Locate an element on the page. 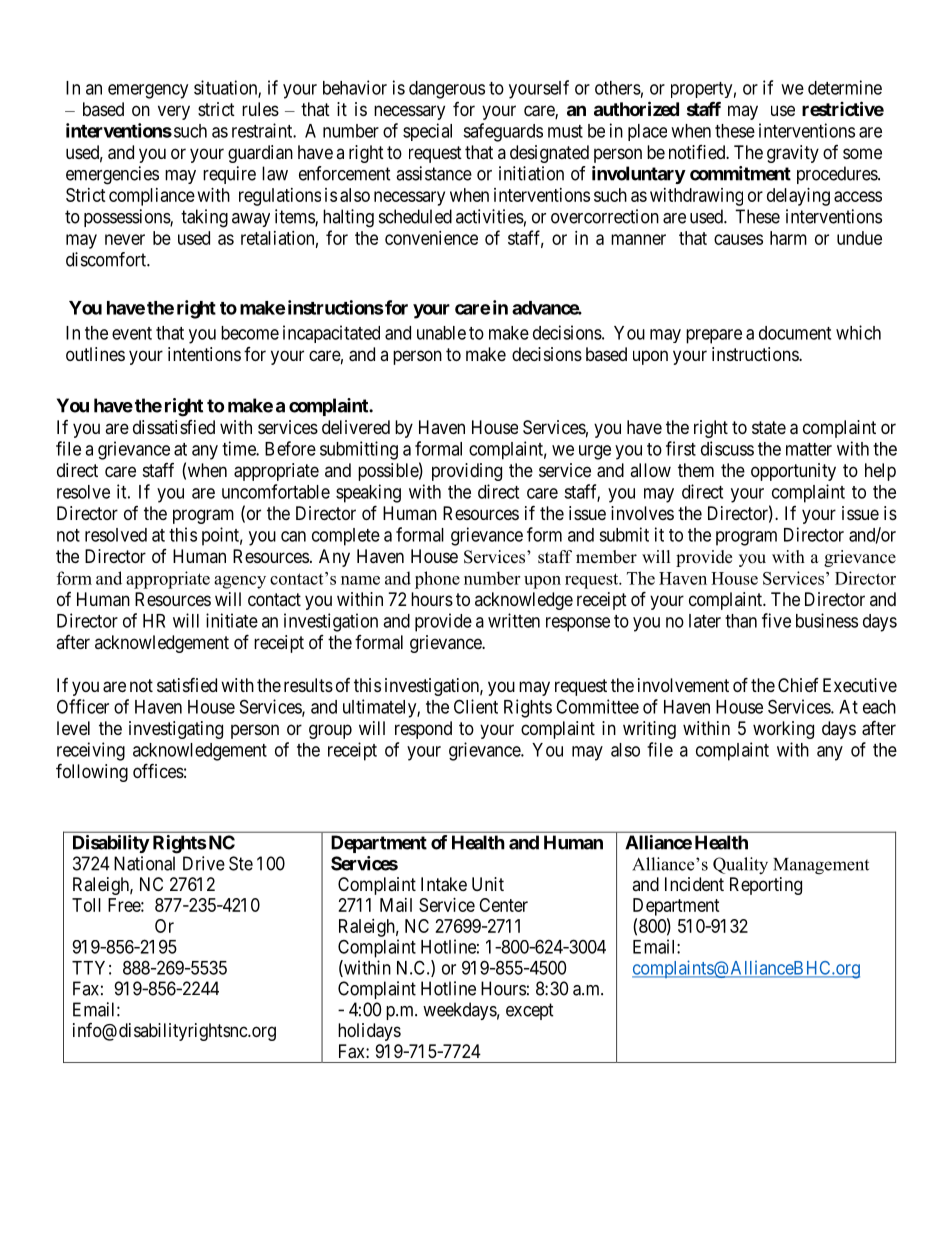 This image has width=952, height=1233. Toll is located at coordinates (86, 905).
